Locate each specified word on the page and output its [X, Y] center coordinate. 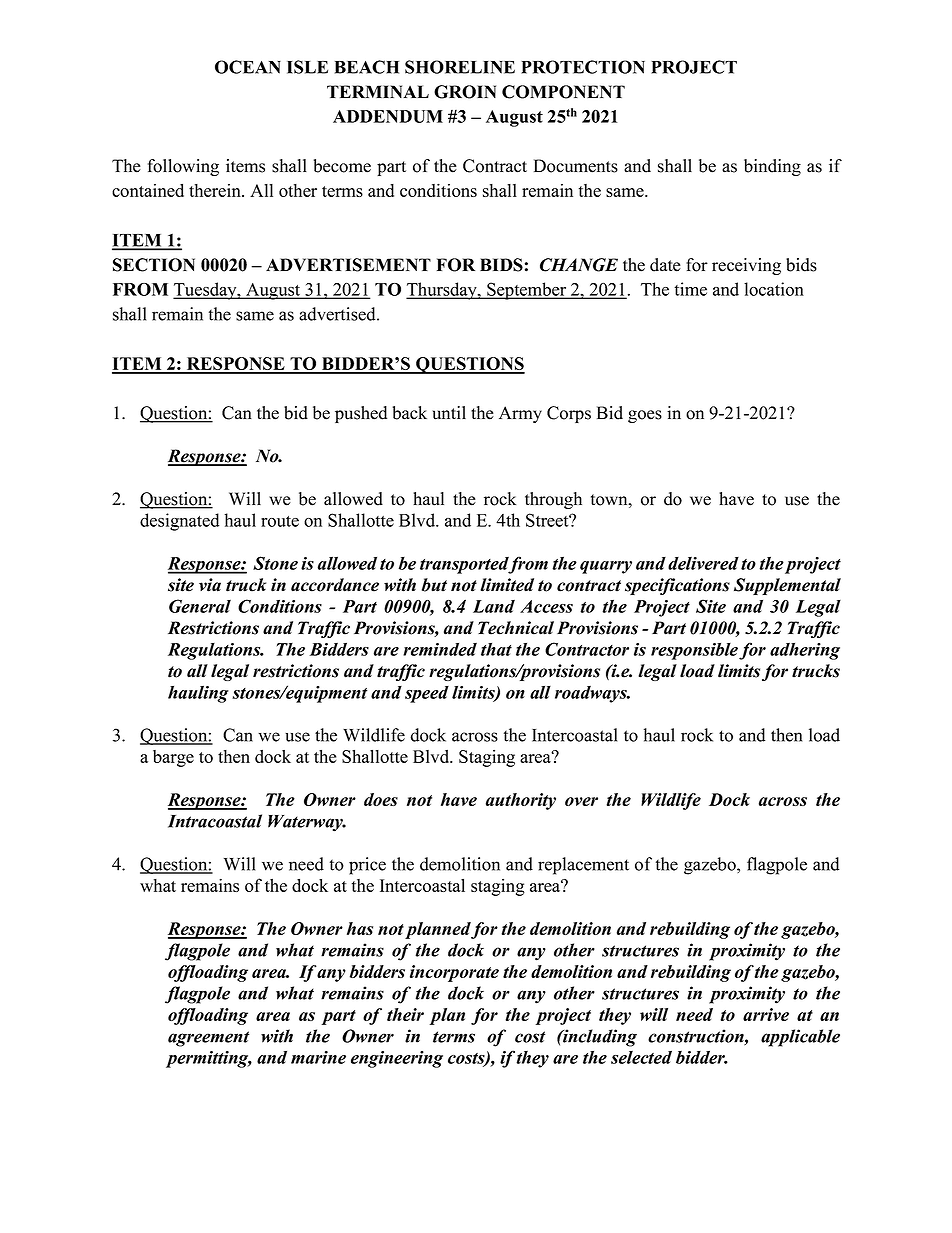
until [449, 413]
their [405, 1014]
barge [173, 758]
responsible [694, 651]
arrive [766, 1014]
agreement [208, 1039]
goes [645, 416]
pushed [361, 414]
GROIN [465, 92]
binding [772, 167]
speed [427, 694]
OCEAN [248, 67]
